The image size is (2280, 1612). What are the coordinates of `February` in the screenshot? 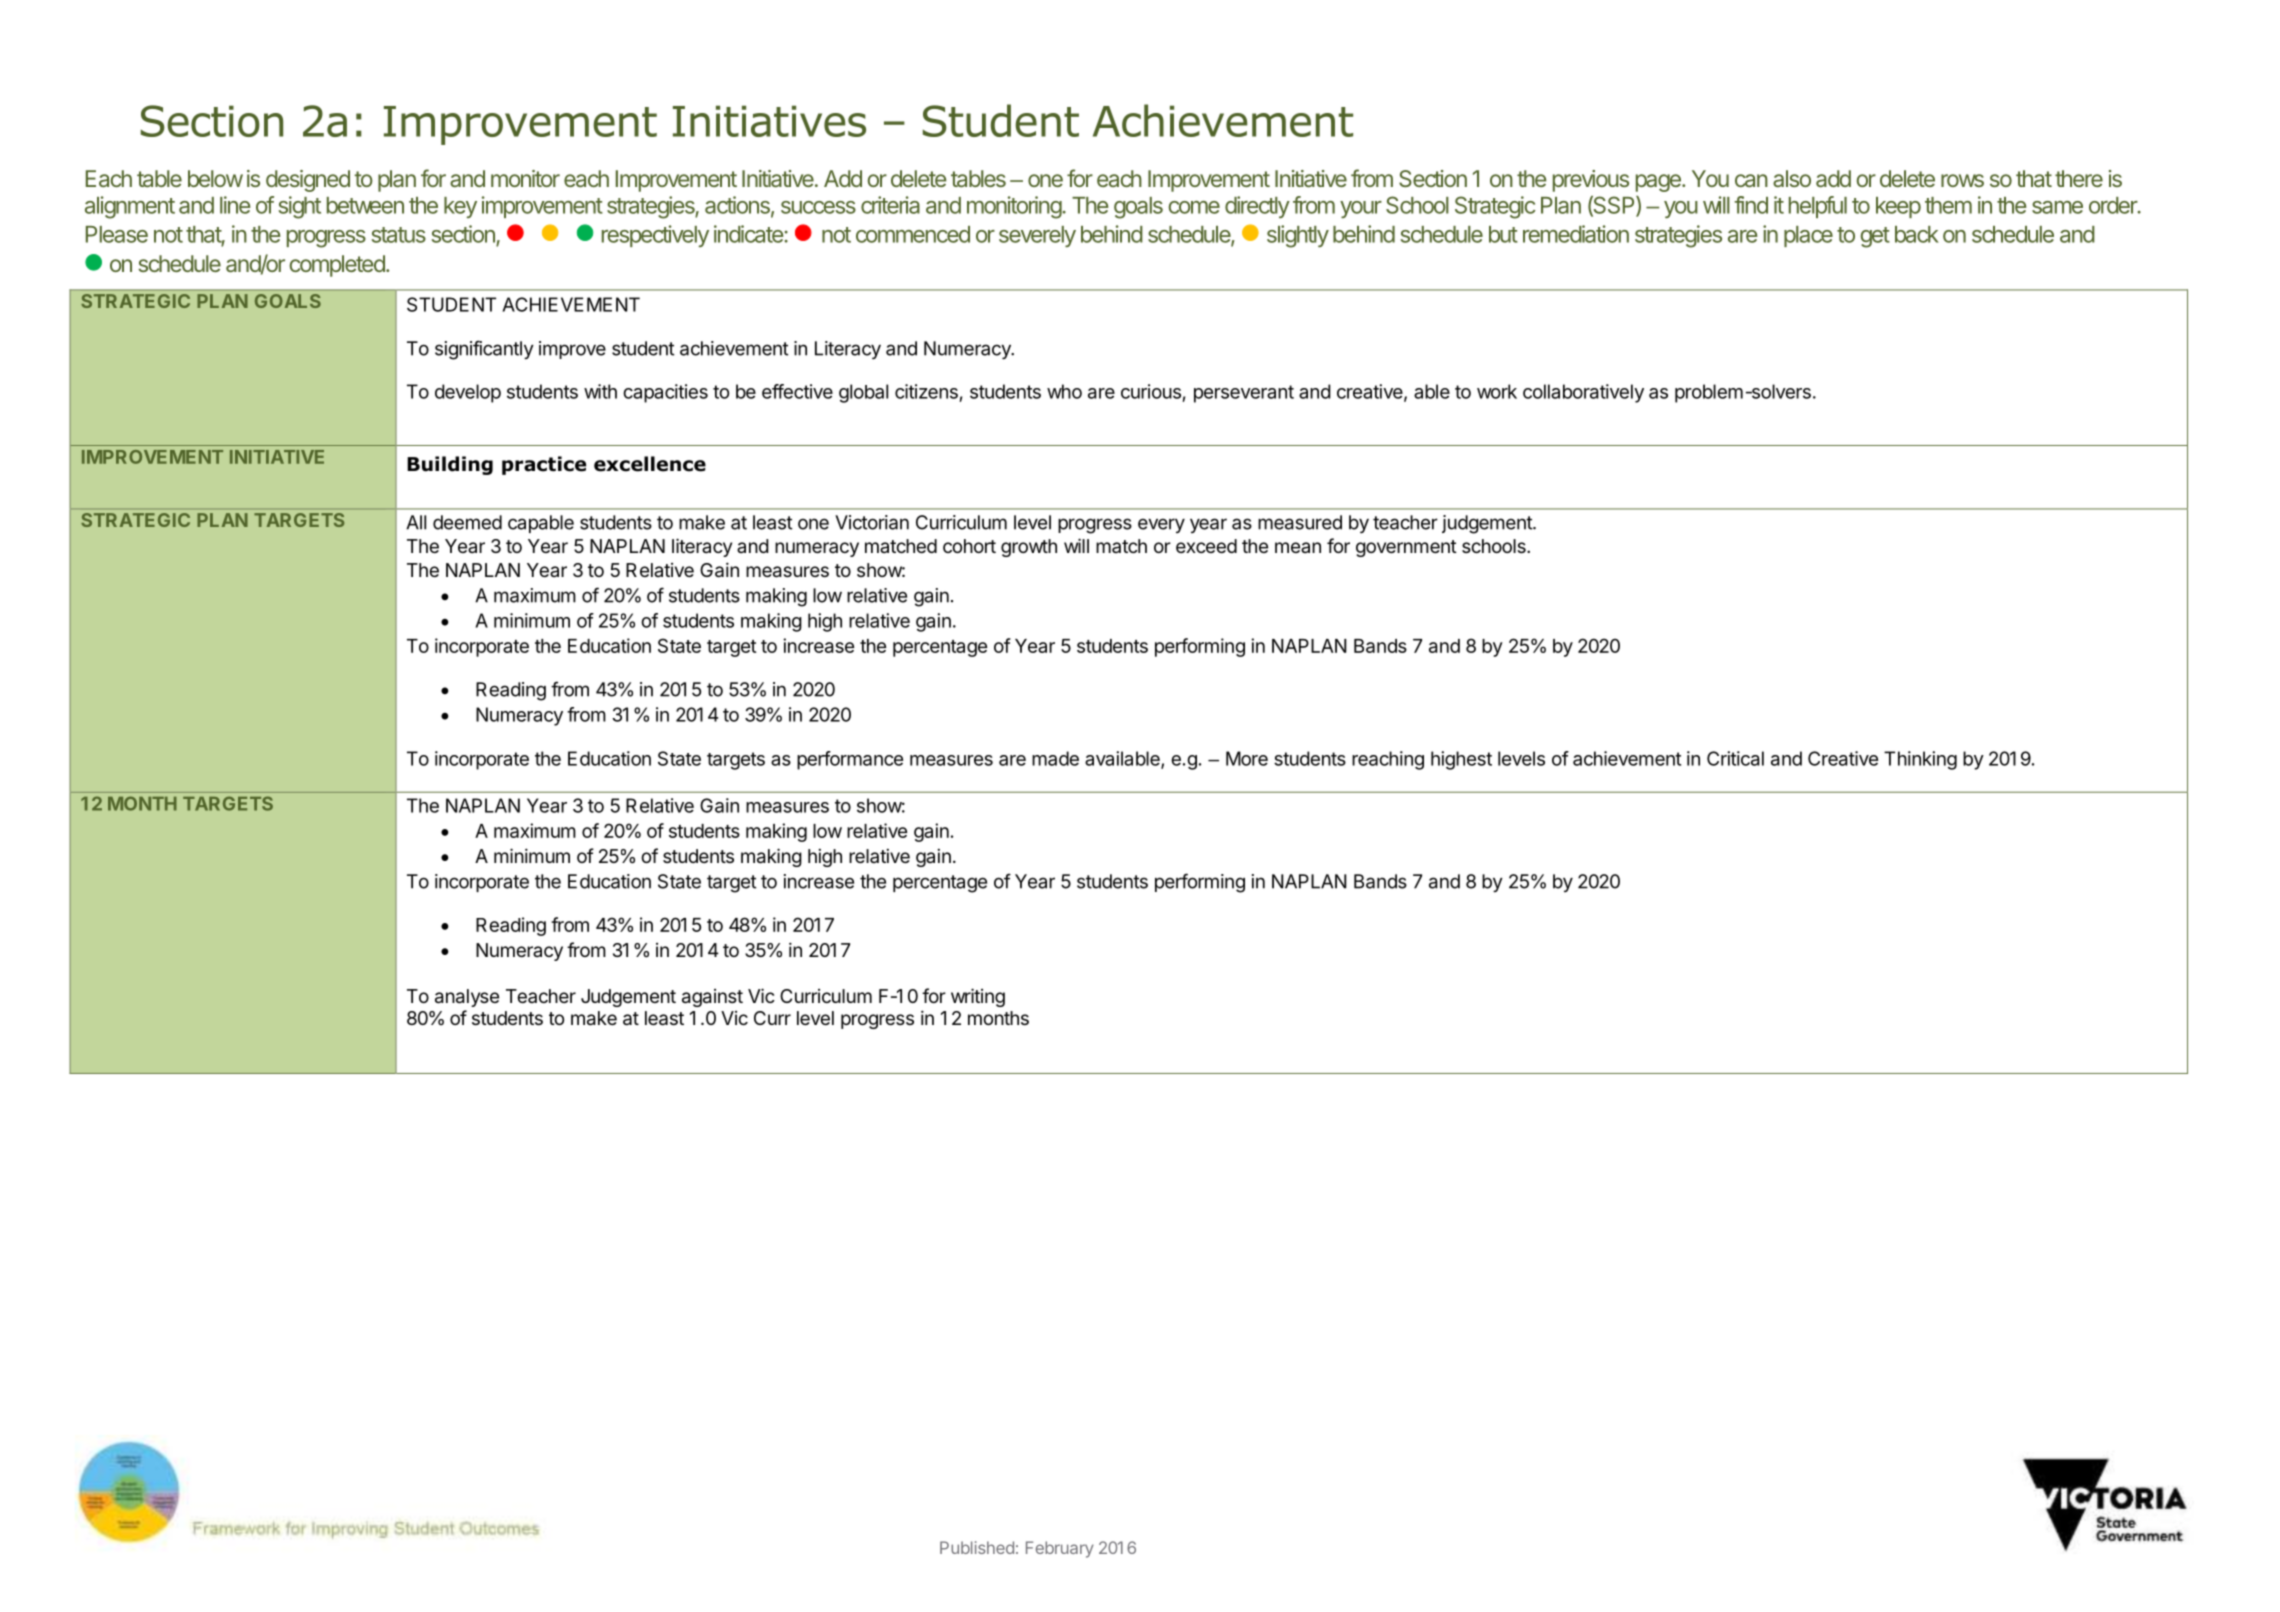 It's located at (1060, 1549).
